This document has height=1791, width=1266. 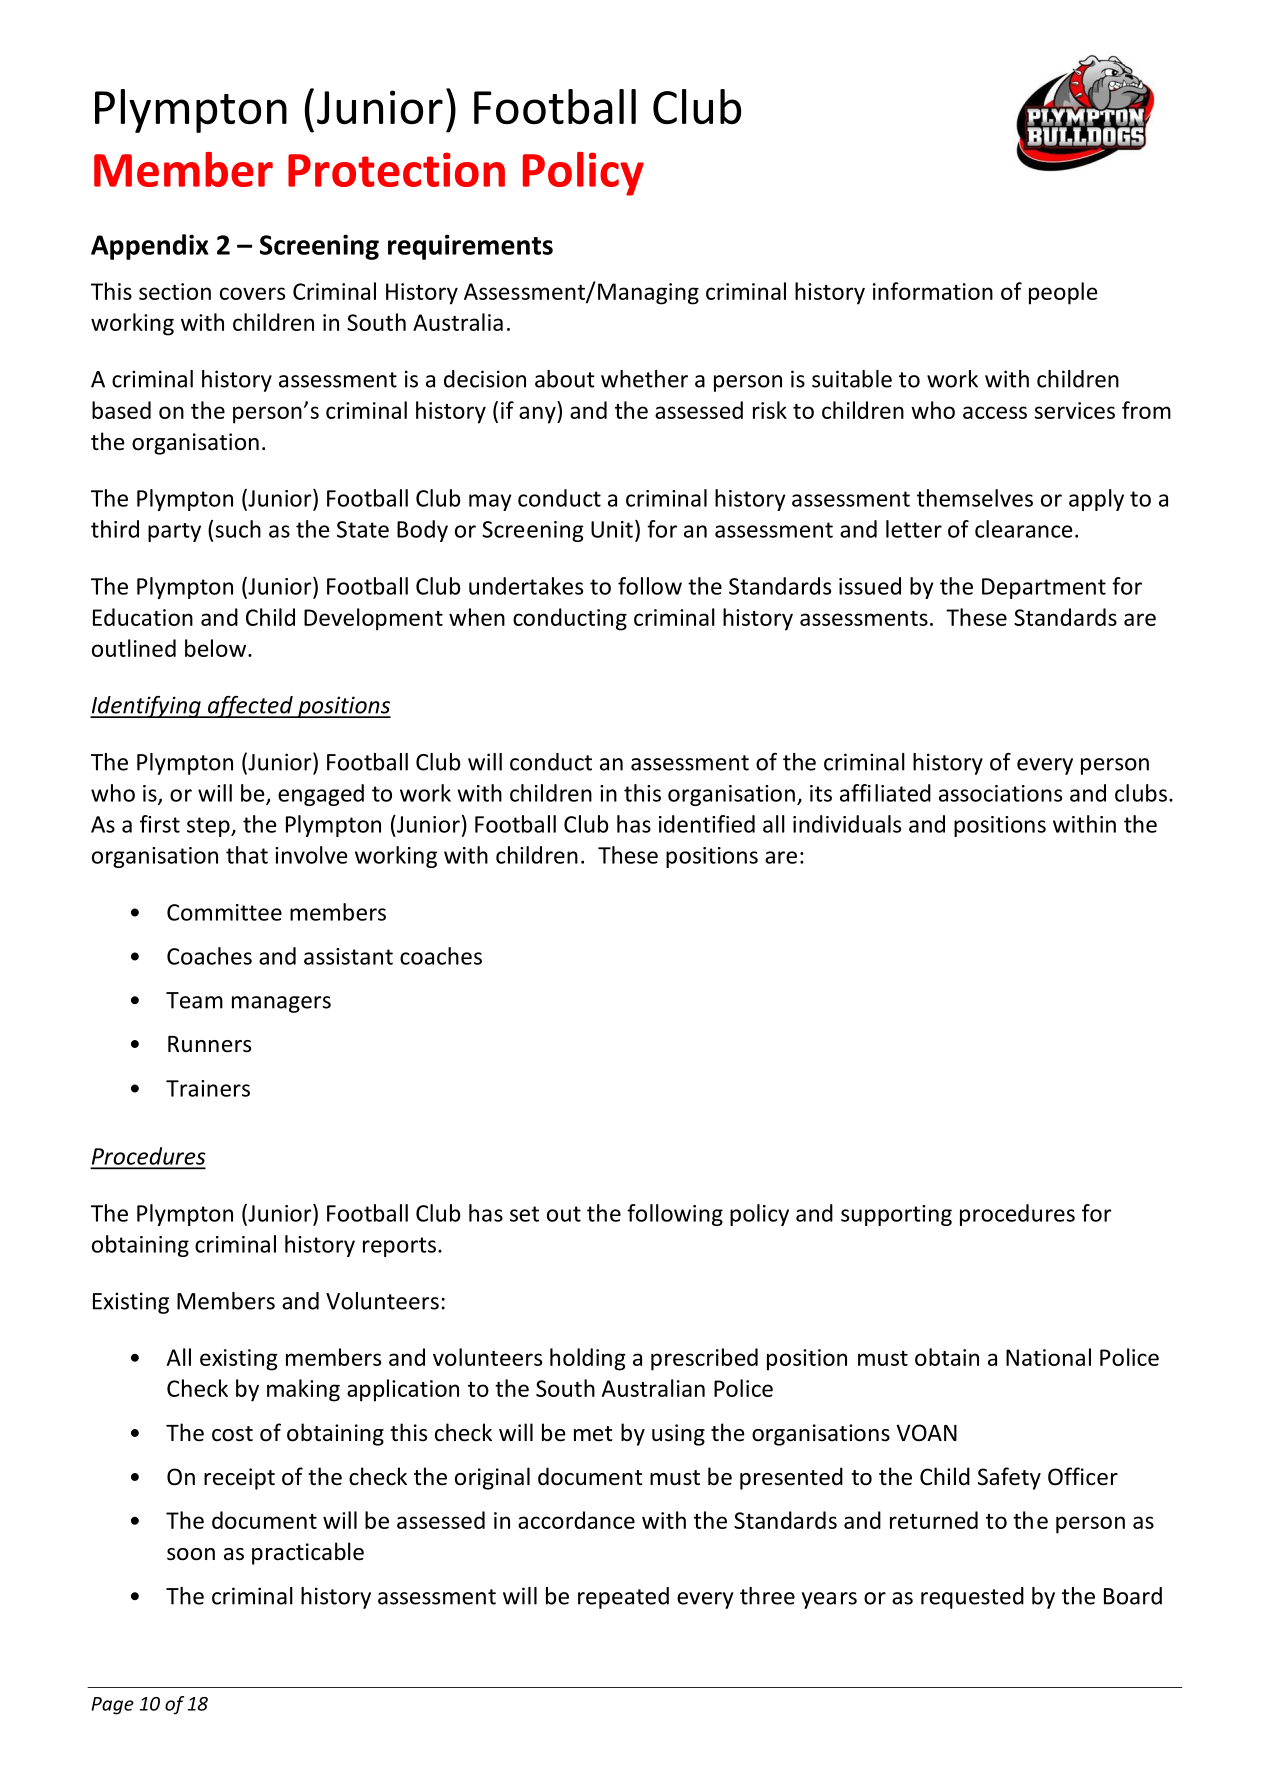 What do you see at coordinates (224, 912) in the document?
I see `Committee` at bounding box center [224, 912].
